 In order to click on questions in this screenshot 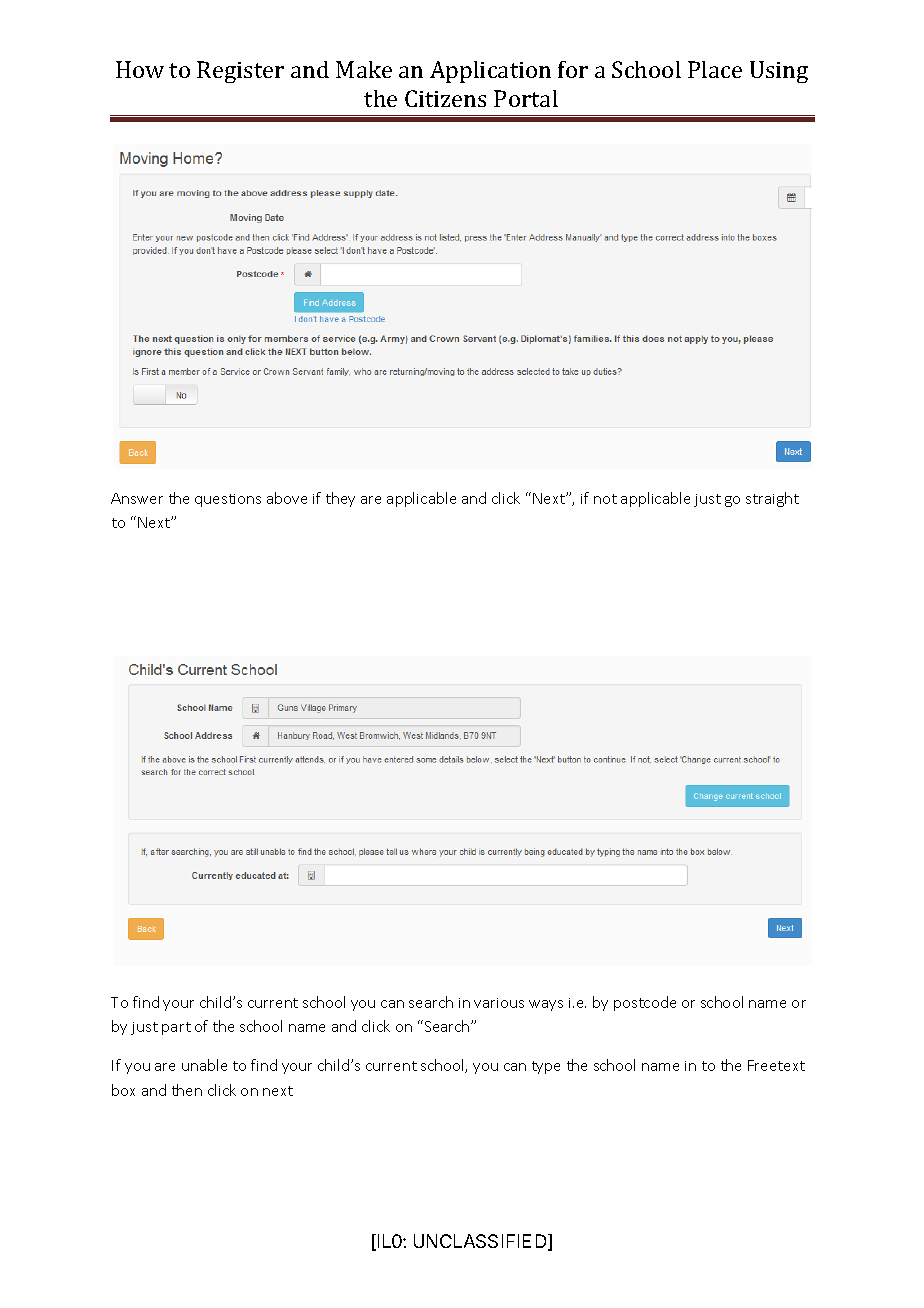, I will do `click(228, 500)`.
